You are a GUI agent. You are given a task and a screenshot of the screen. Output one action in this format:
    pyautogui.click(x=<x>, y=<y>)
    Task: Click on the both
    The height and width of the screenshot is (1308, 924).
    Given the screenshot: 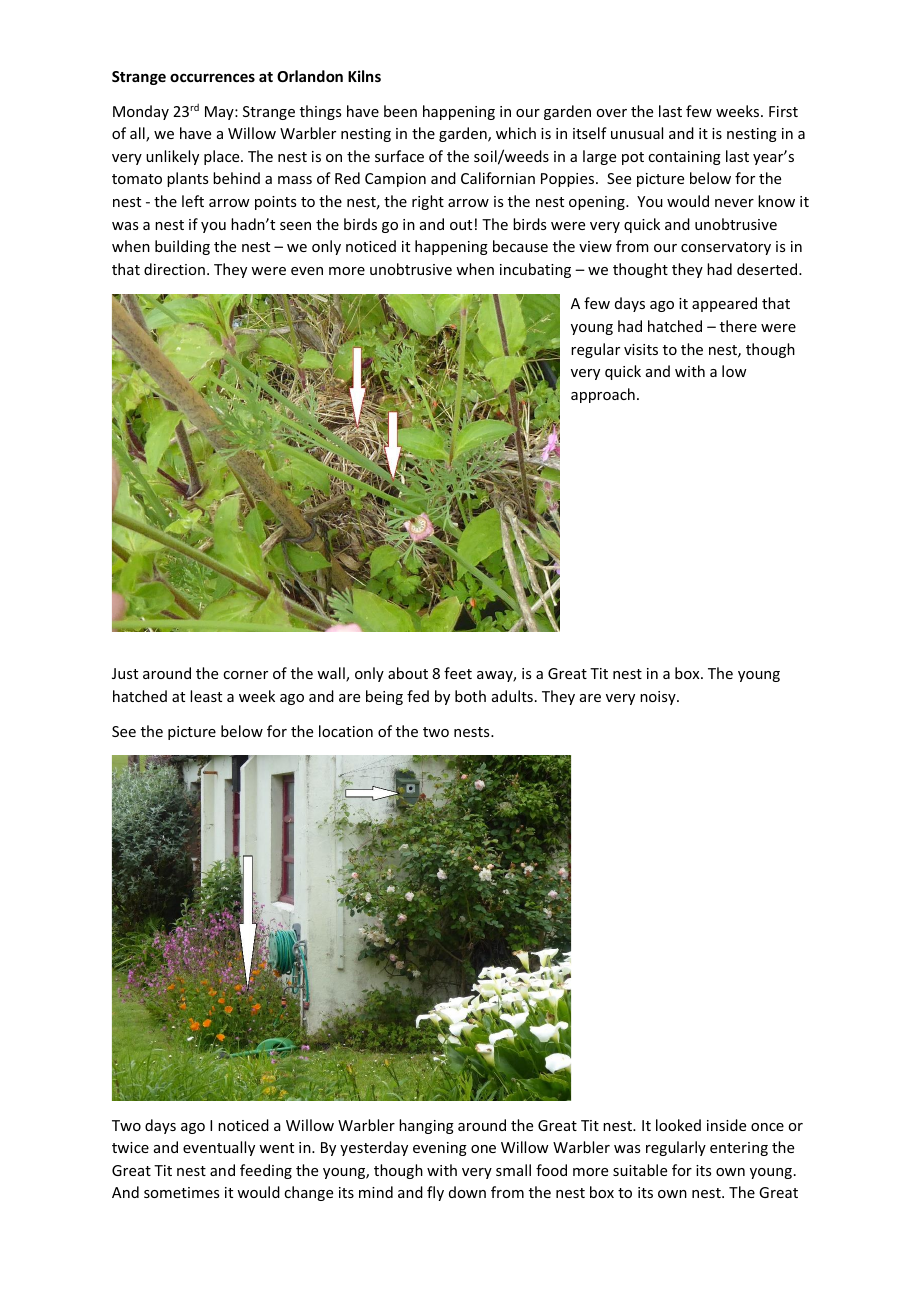 What is the action you would take?
    pyautogui.click(x=470, y=696)
